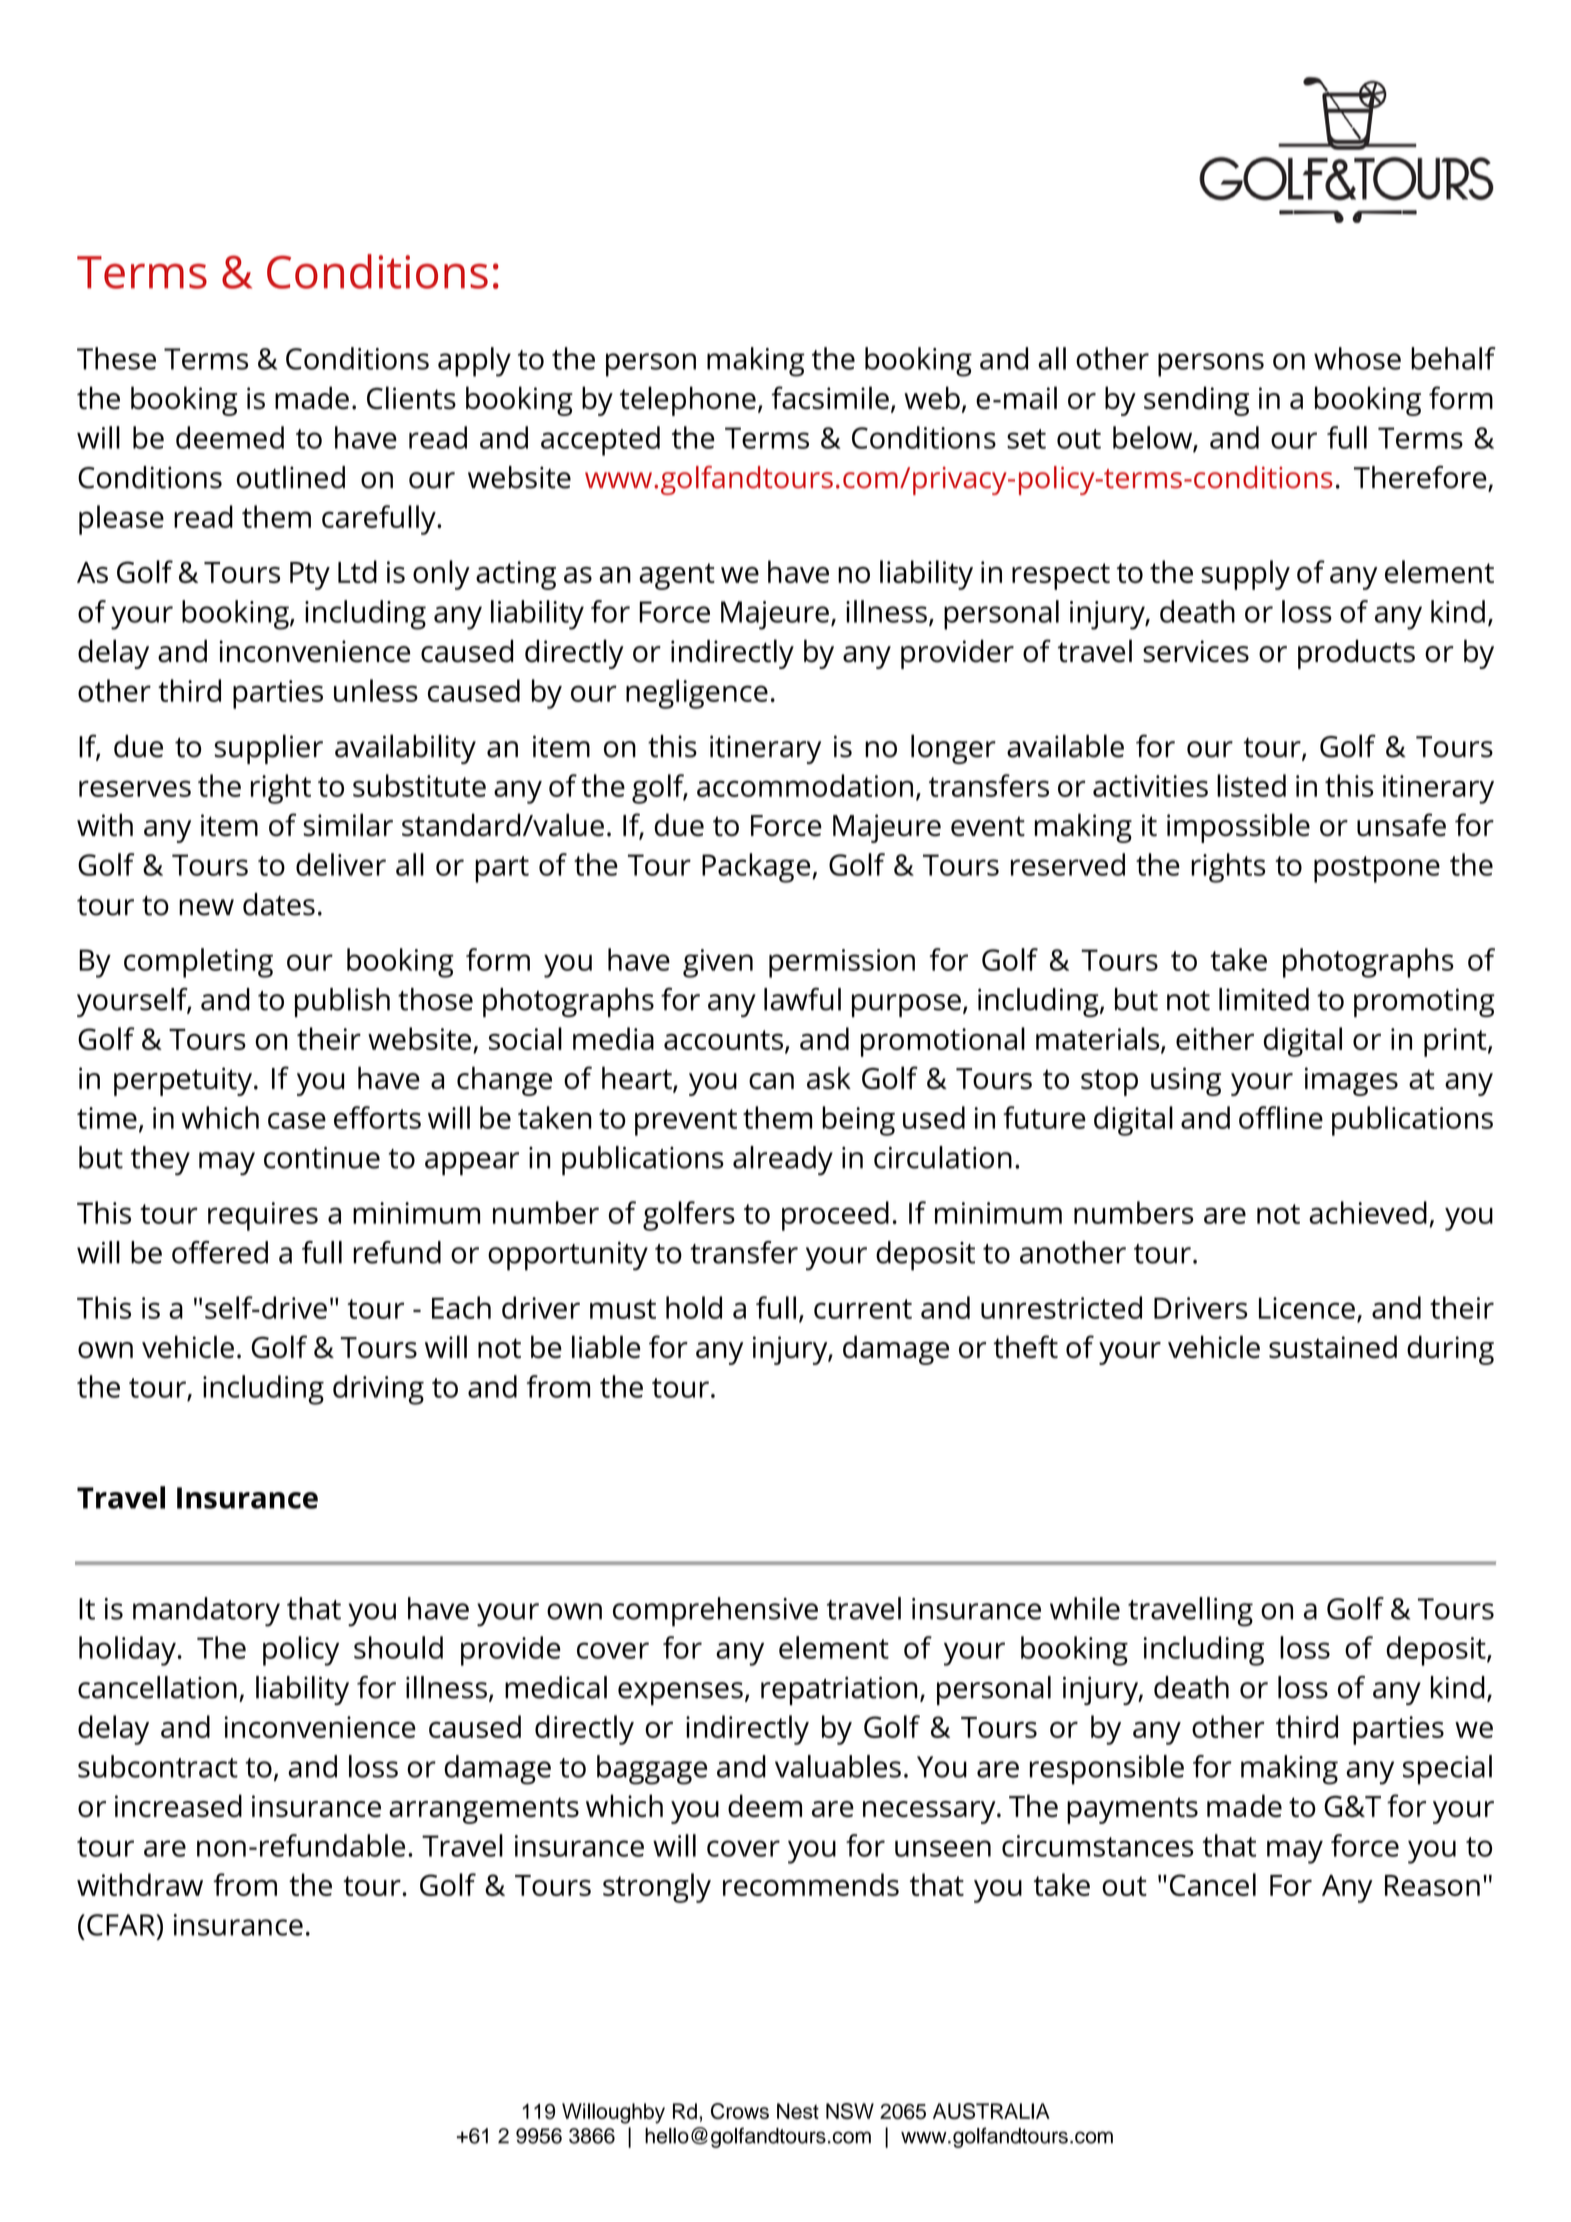  Describe the element at coordinates (830, 398) in the screenshot. I see `facsimile` at that location.
